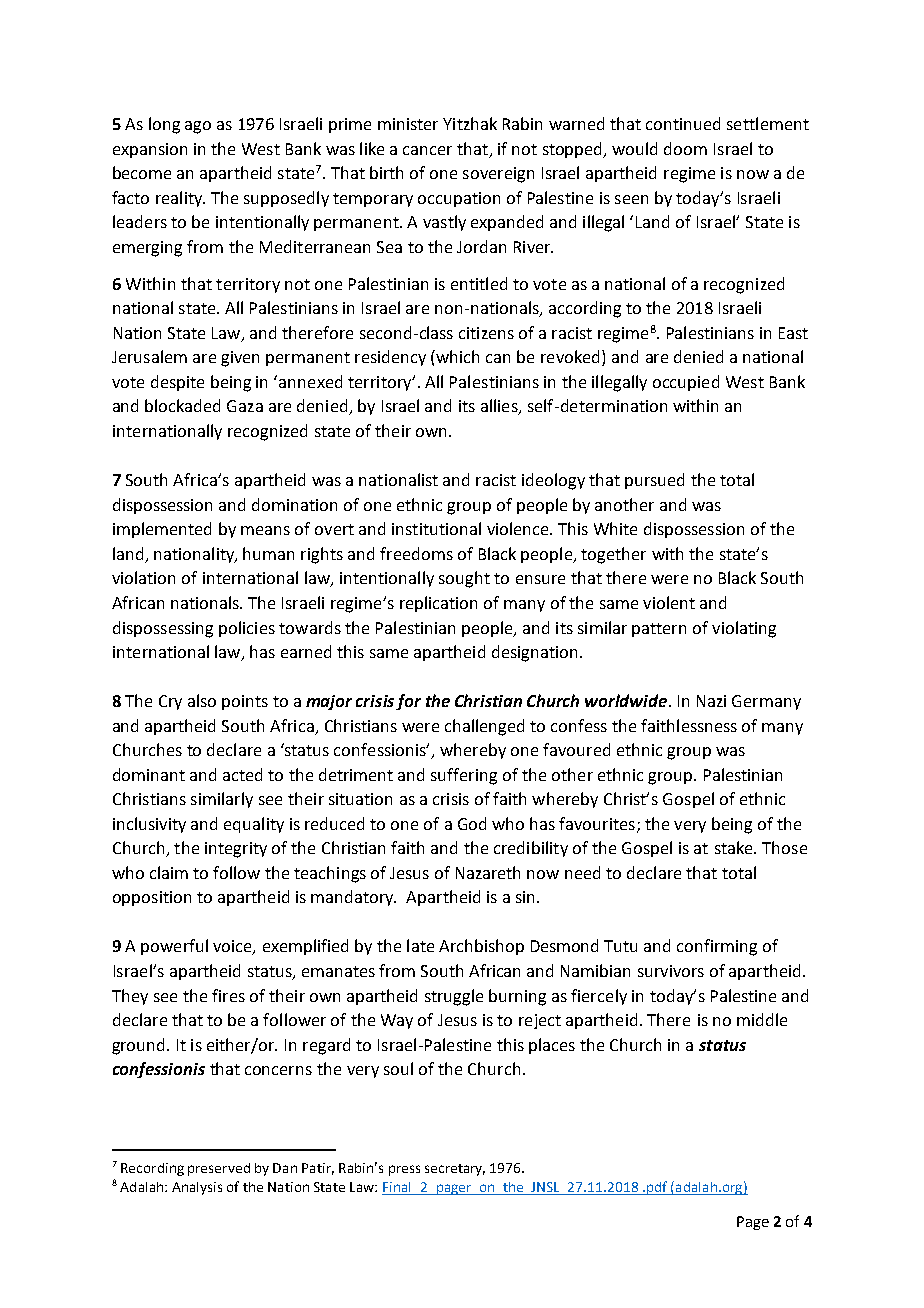 The height and width of the screenshot is (1308, 924). What do you see at coordinates (686, 383) in the screenshot?
I see `occupied` at bounding box center [686, 383].
